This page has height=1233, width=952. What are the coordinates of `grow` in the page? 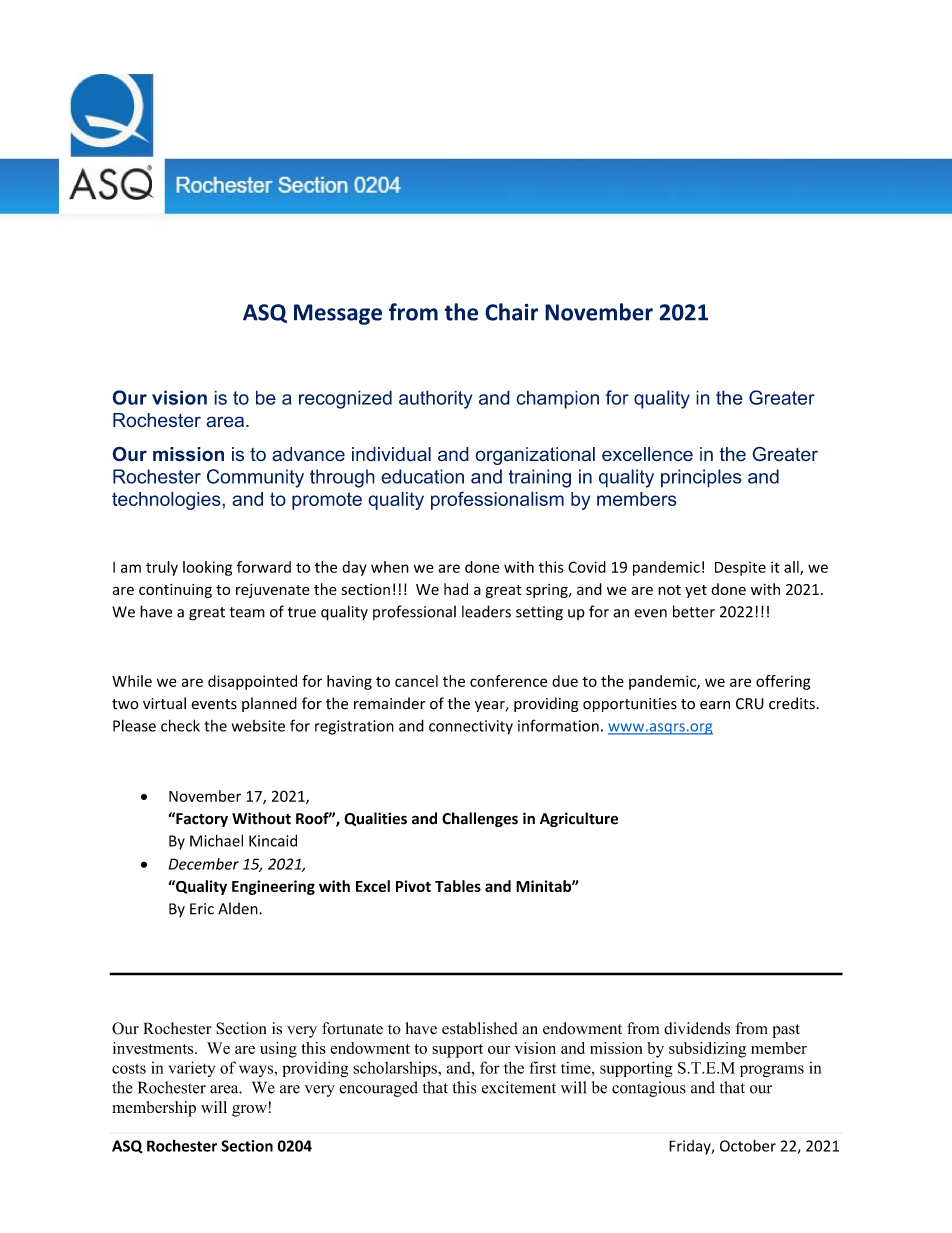 It's located at (250, 1109).
